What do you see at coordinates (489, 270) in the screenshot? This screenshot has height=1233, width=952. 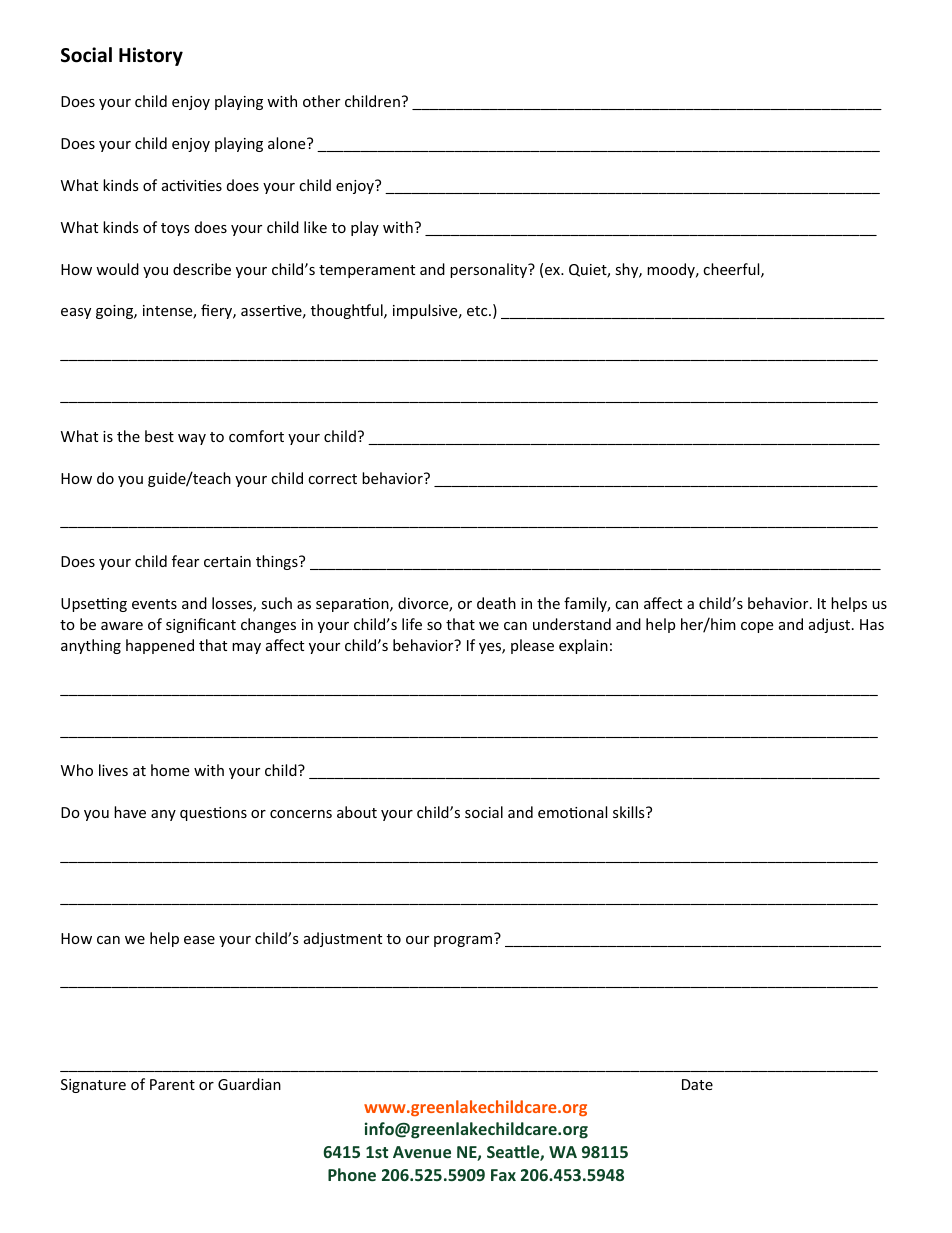 I see `personality` at bounding box center [489, 270].
